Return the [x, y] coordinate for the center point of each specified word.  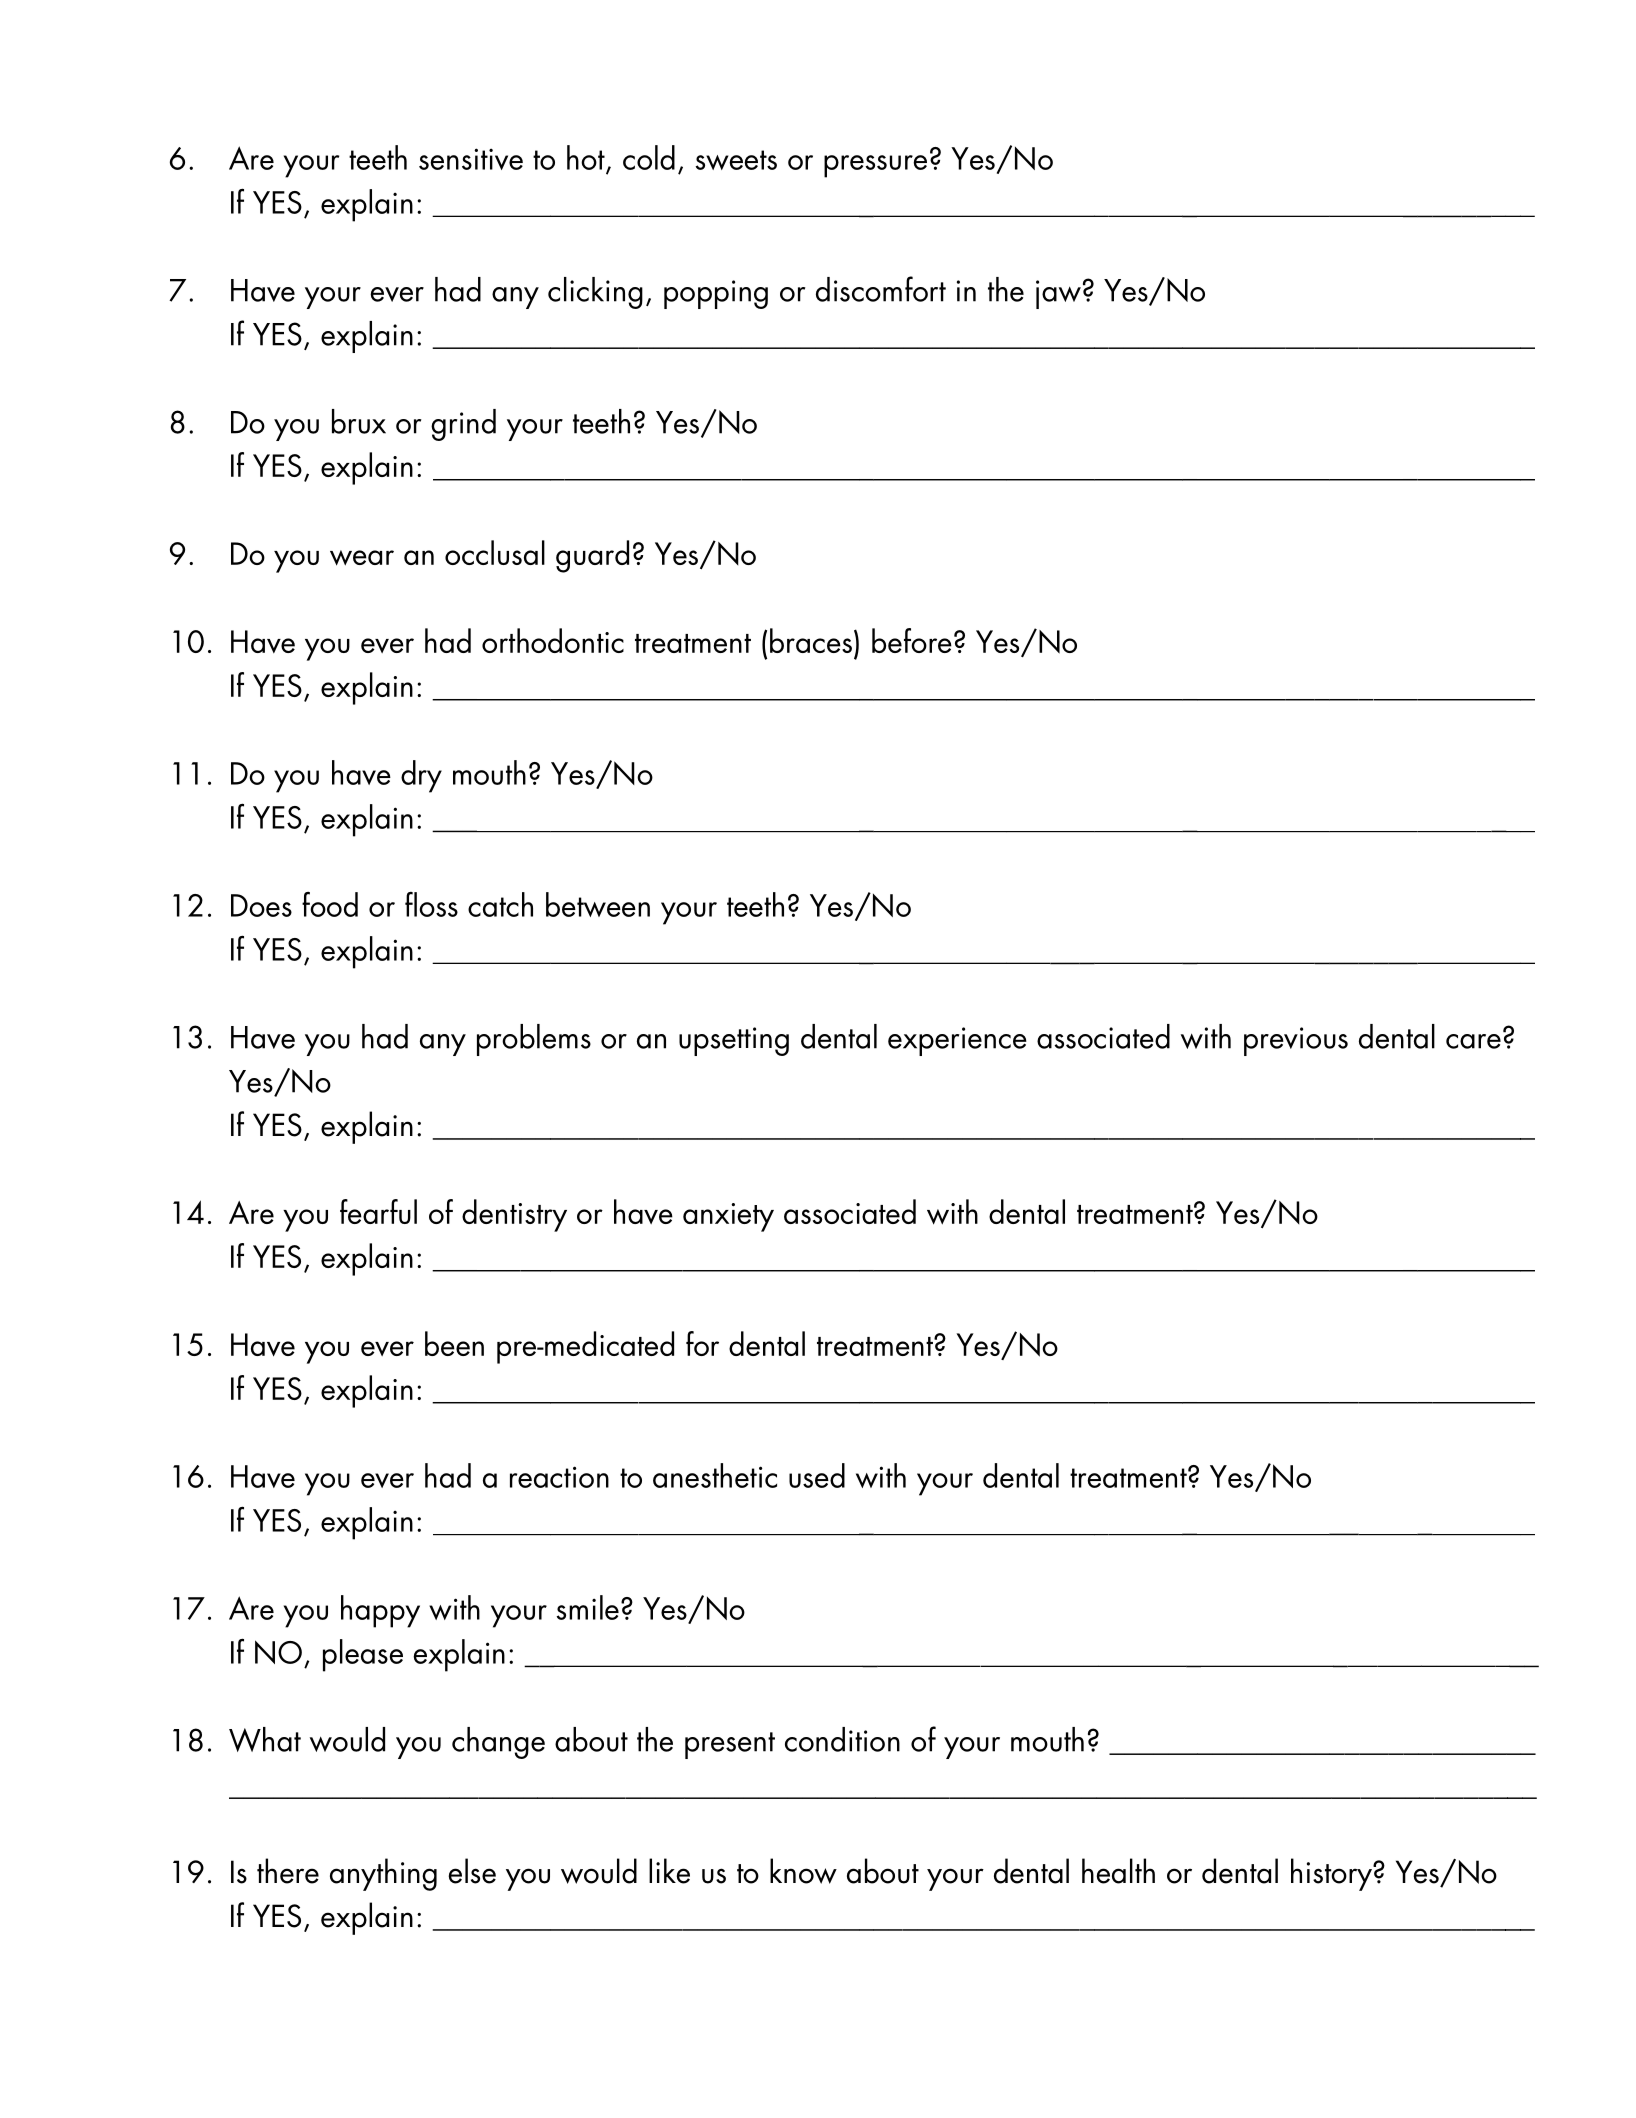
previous [1296, 1041]
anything [383, 1874]
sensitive [471, 159]
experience [957, 1041]
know [803, 1871]
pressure [875, 166]
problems [534, 1040]
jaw [1058, 294]
